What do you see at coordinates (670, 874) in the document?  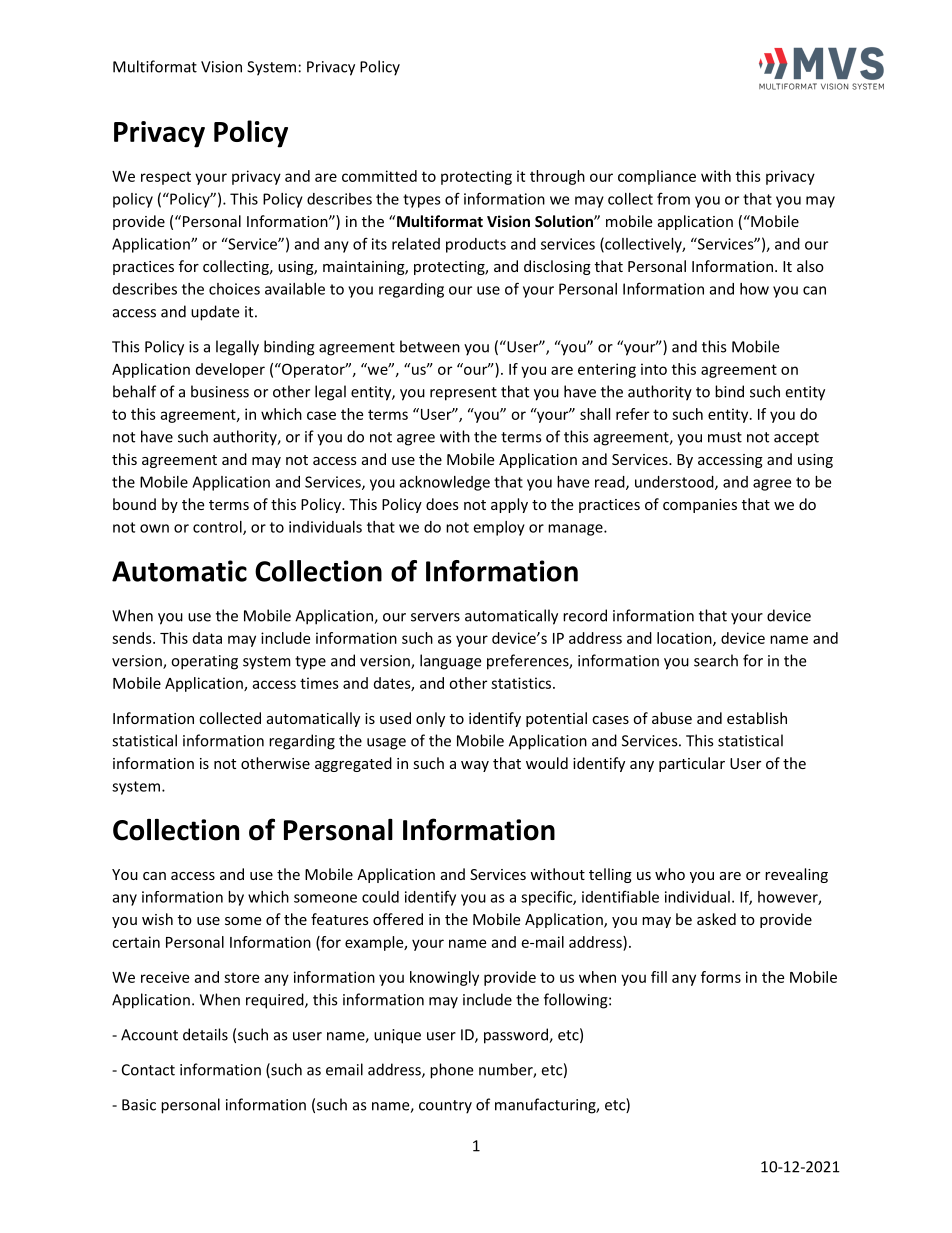 I see `who` at bounding box center [670, 874].
